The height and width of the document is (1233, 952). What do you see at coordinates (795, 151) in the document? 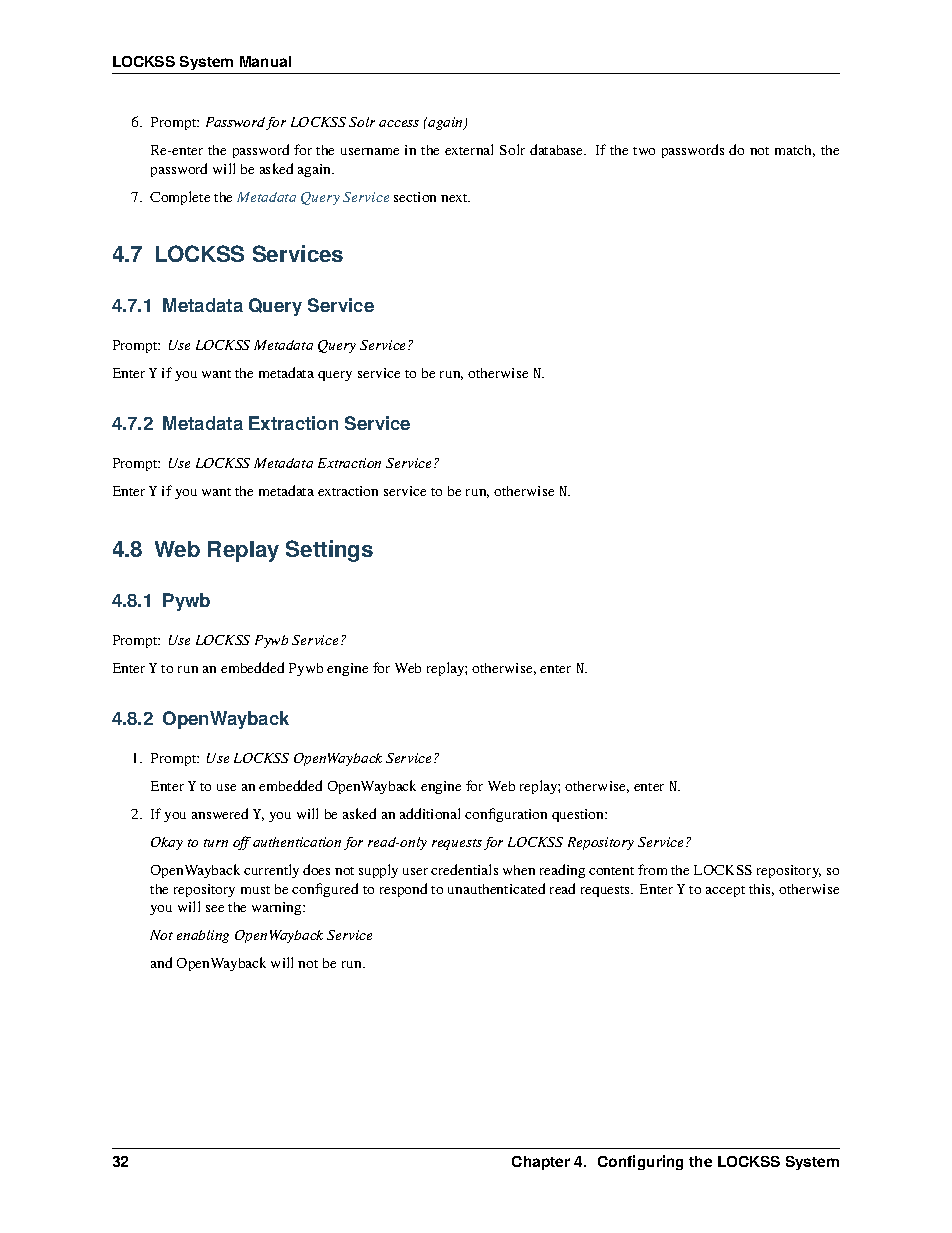
I see `match` at bounding box center [795, 151].
